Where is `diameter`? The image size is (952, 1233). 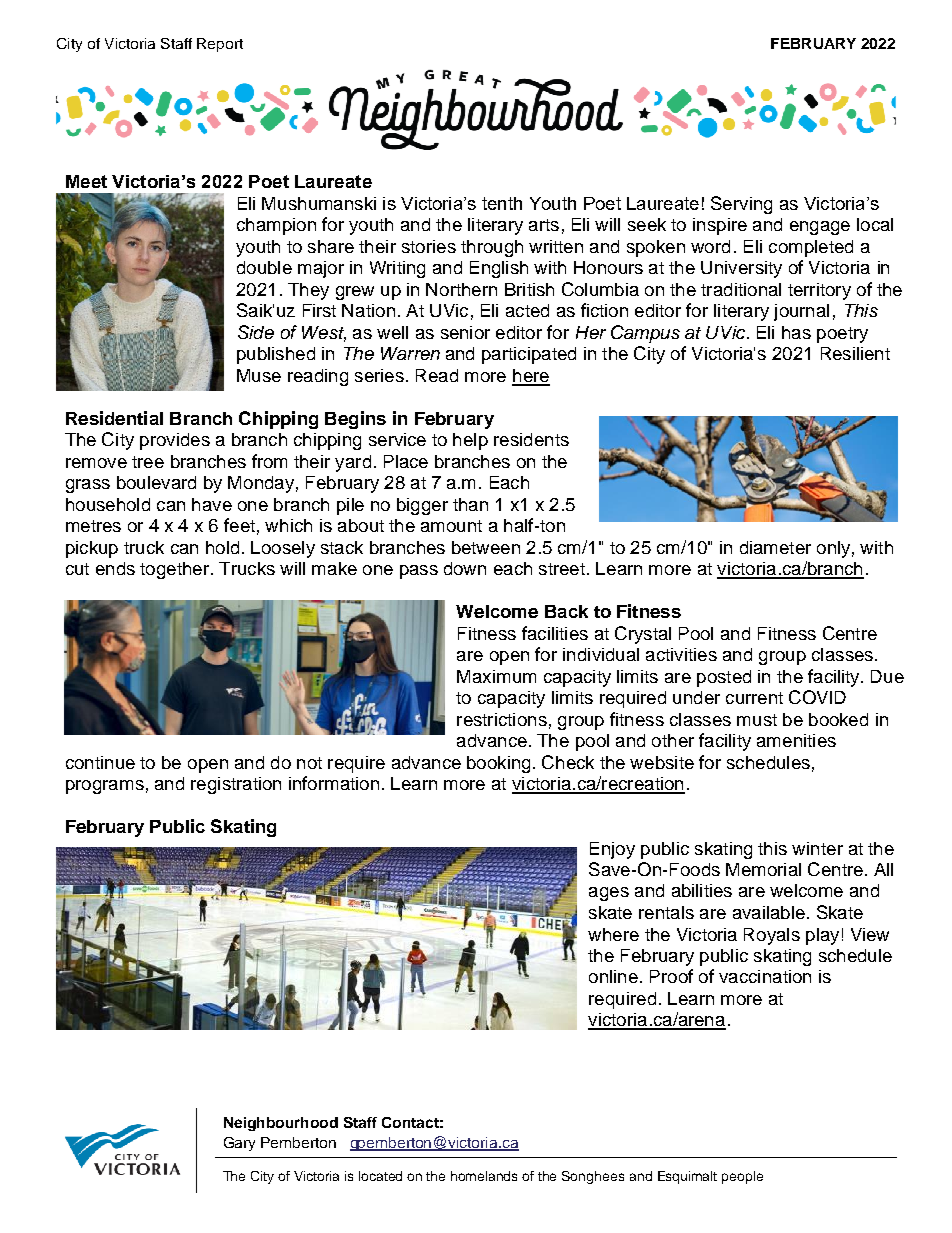 diameter is located at coordinates (775, 547).
